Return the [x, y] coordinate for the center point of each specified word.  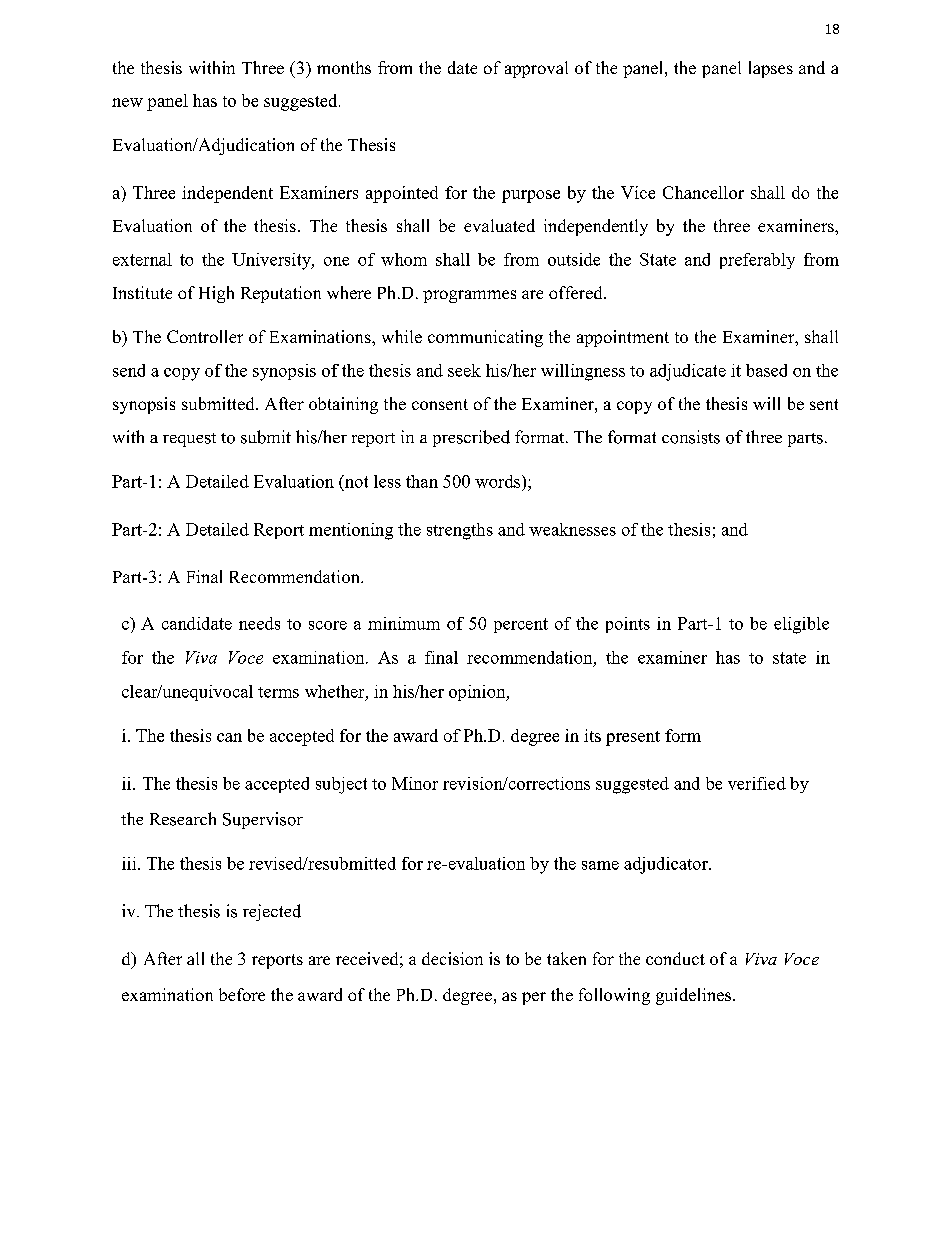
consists [691, 437]
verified [757, 783]
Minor [415, 783]
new [127, 102]
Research [183, 819]
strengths [460, 531]
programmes [469, 296]
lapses [771, 69]
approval [536, 69]
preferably [757, 261]
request [189, 440]
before [242, 994]
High [216, 294]
